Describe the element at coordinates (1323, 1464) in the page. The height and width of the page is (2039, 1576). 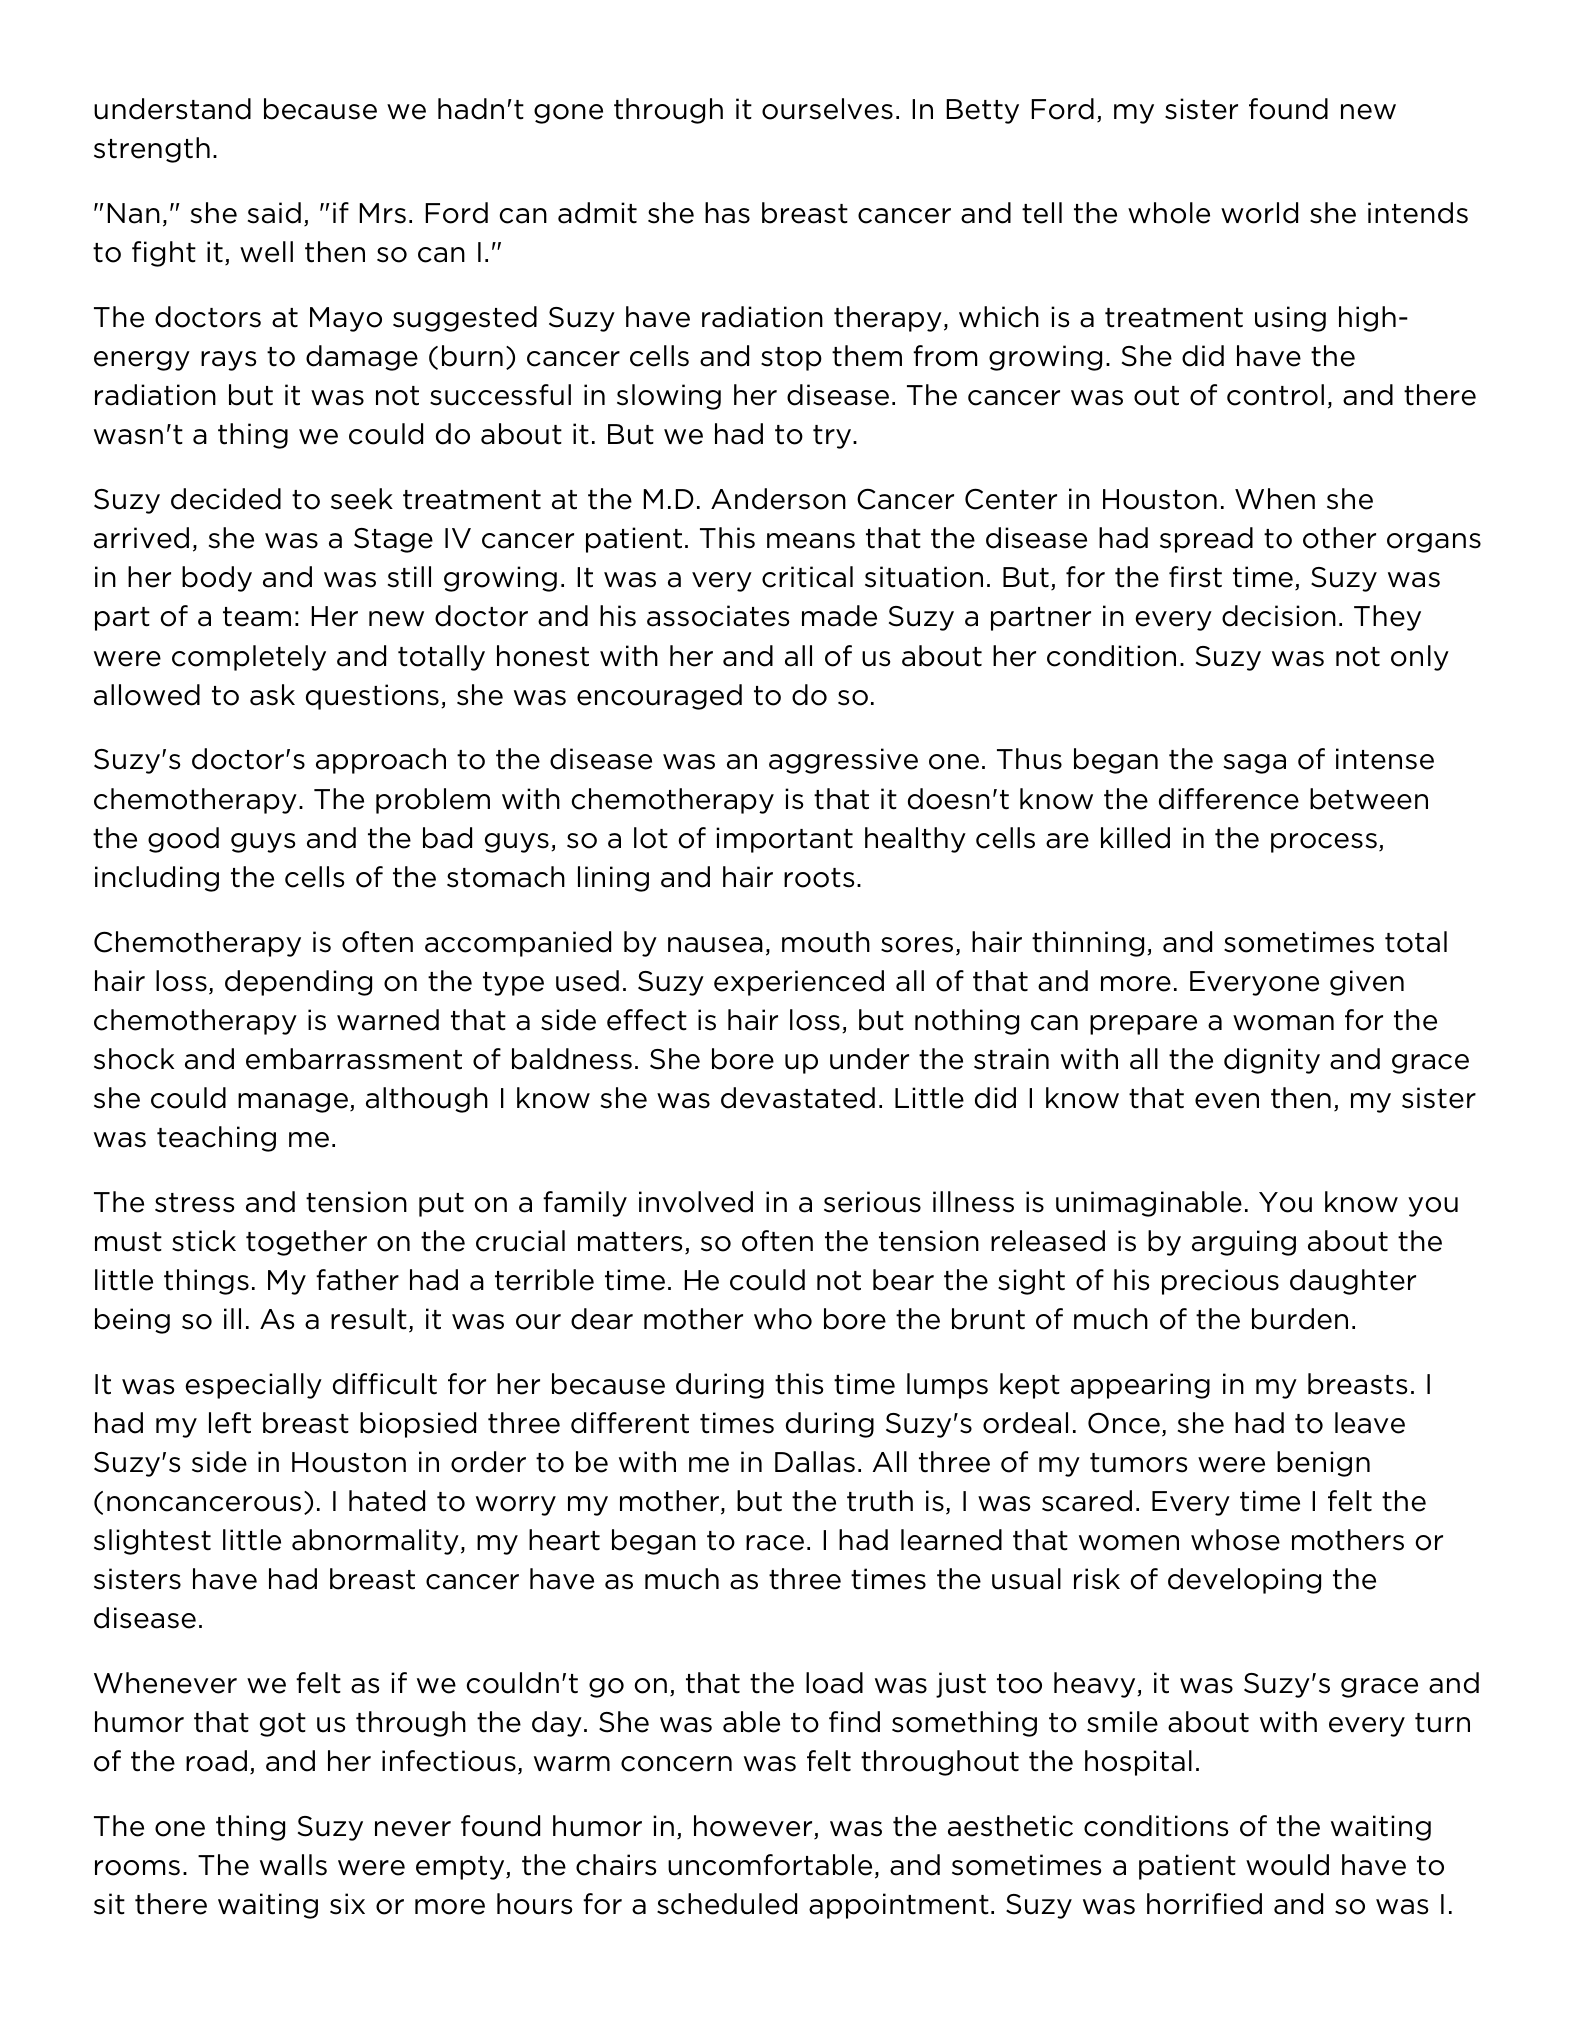
I see `benign` at that location.
